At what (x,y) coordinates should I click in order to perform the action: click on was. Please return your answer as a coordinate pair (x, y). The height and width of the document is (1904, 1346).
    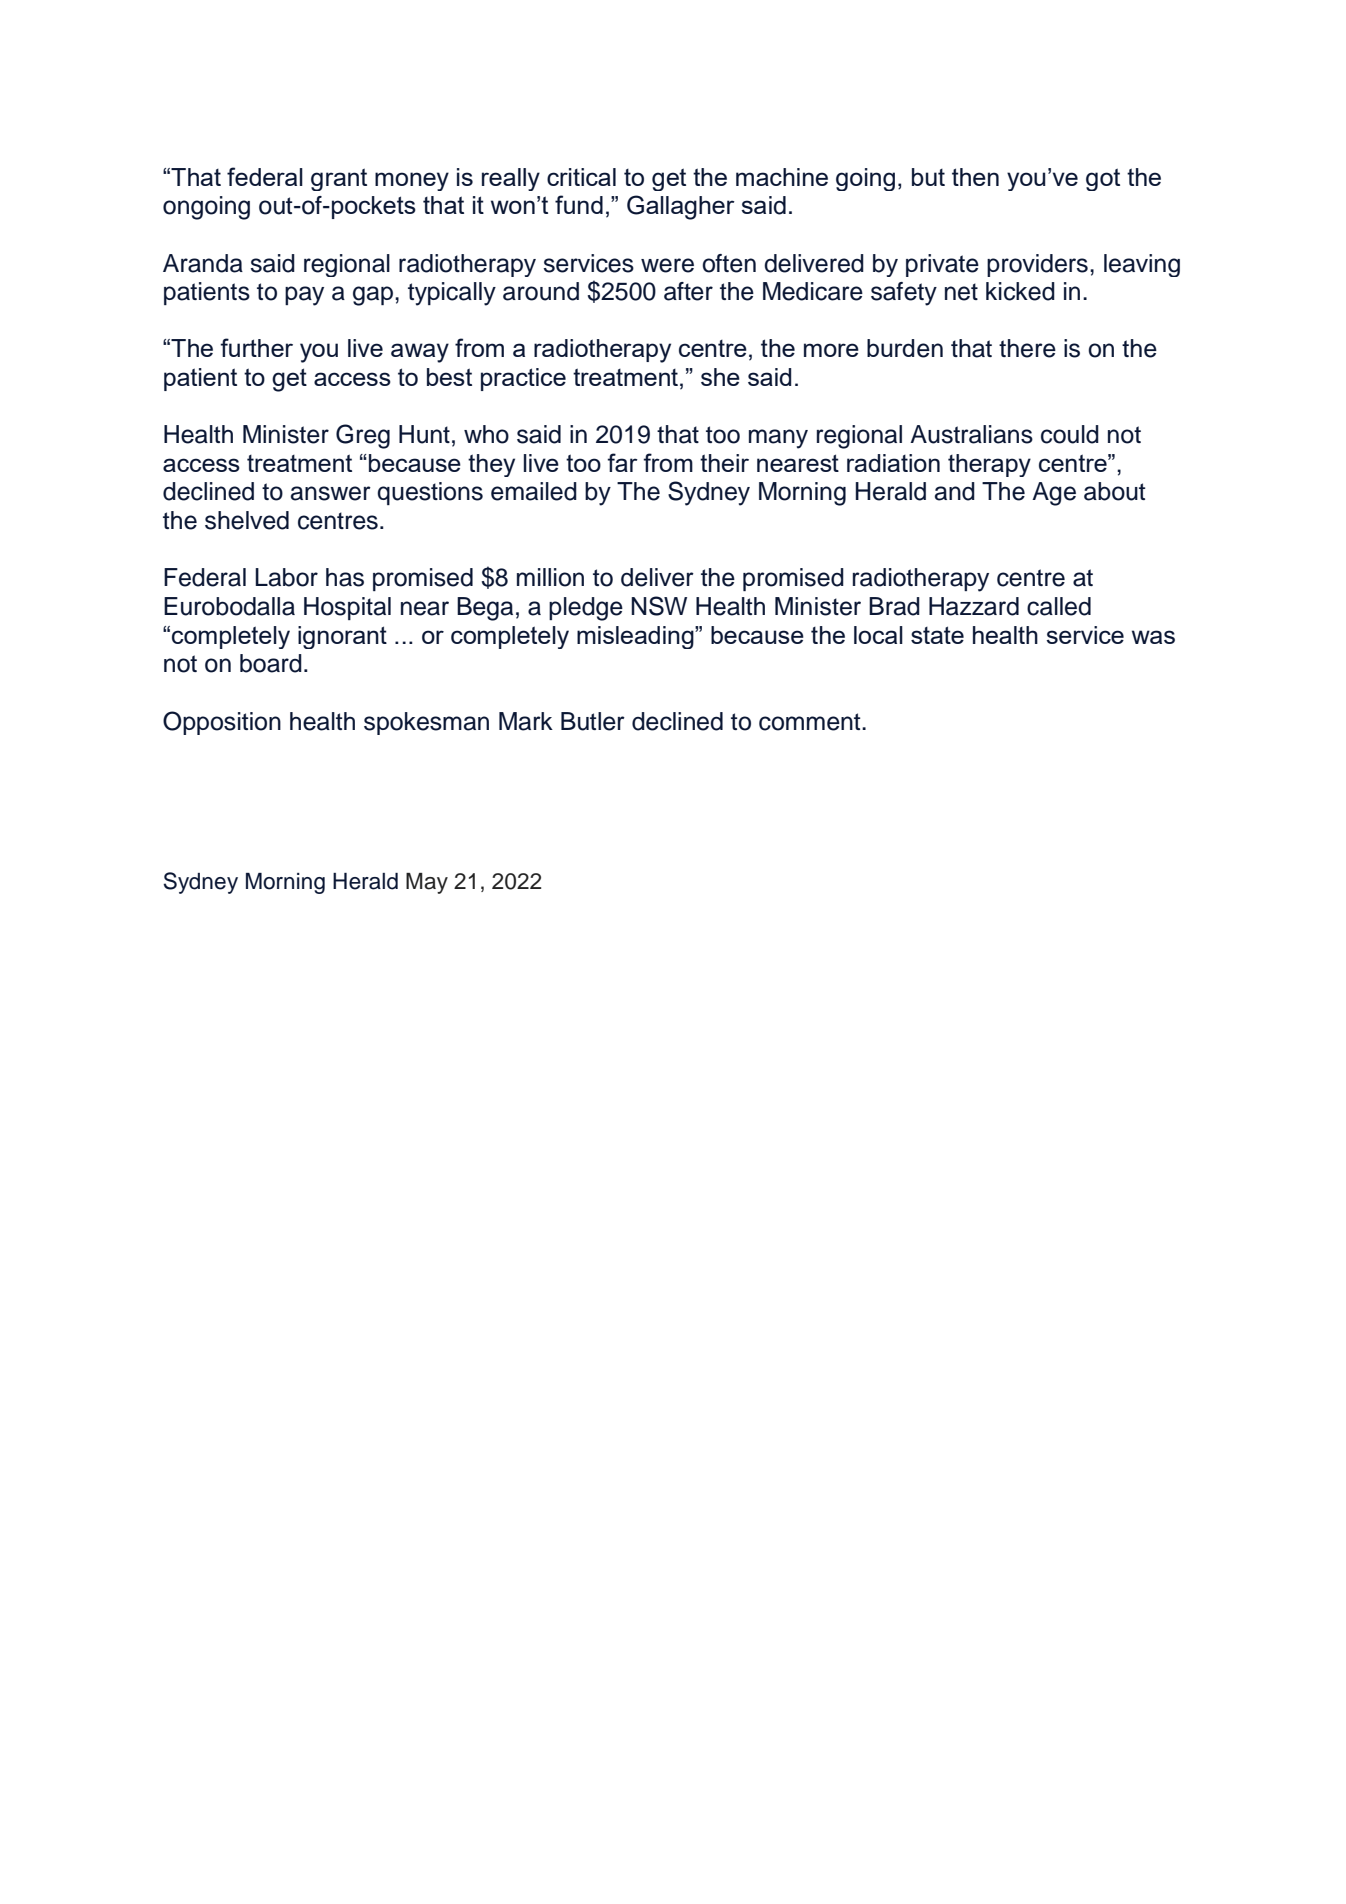
    Looking at the image, I should click on (1153, 637).
